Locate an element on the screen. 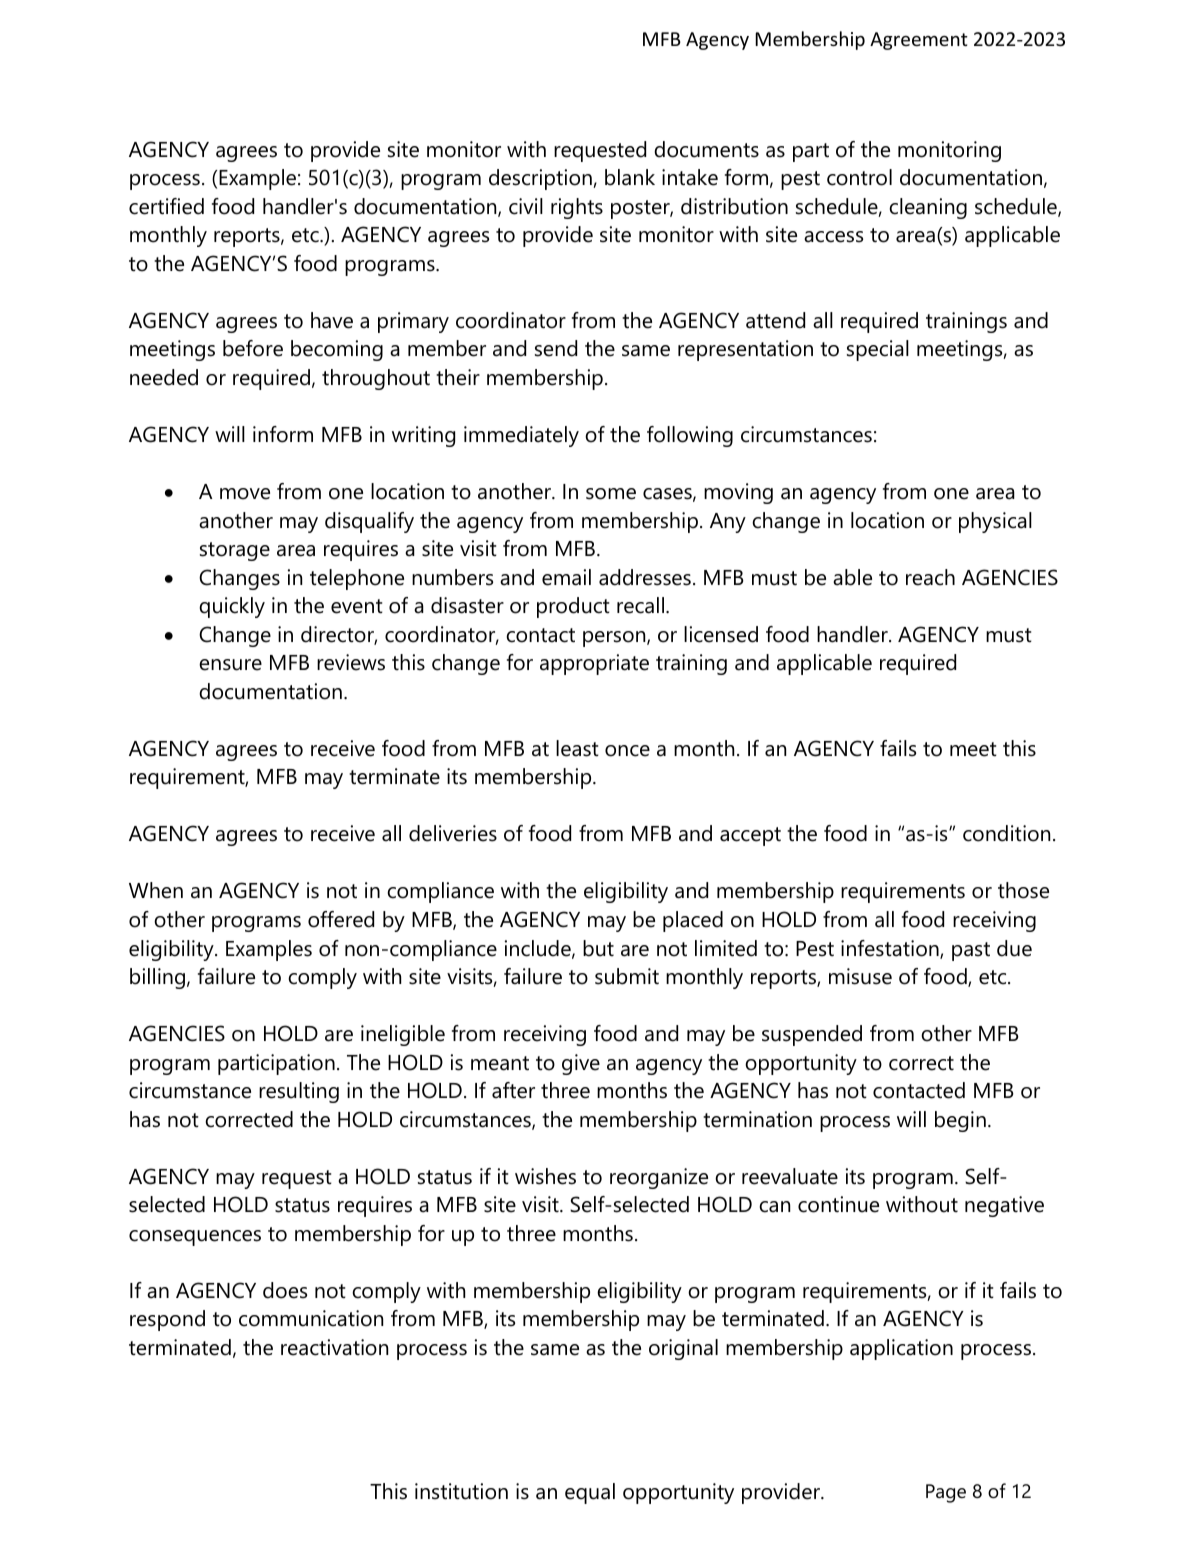  ensure is located at coordinates (230, 665).
